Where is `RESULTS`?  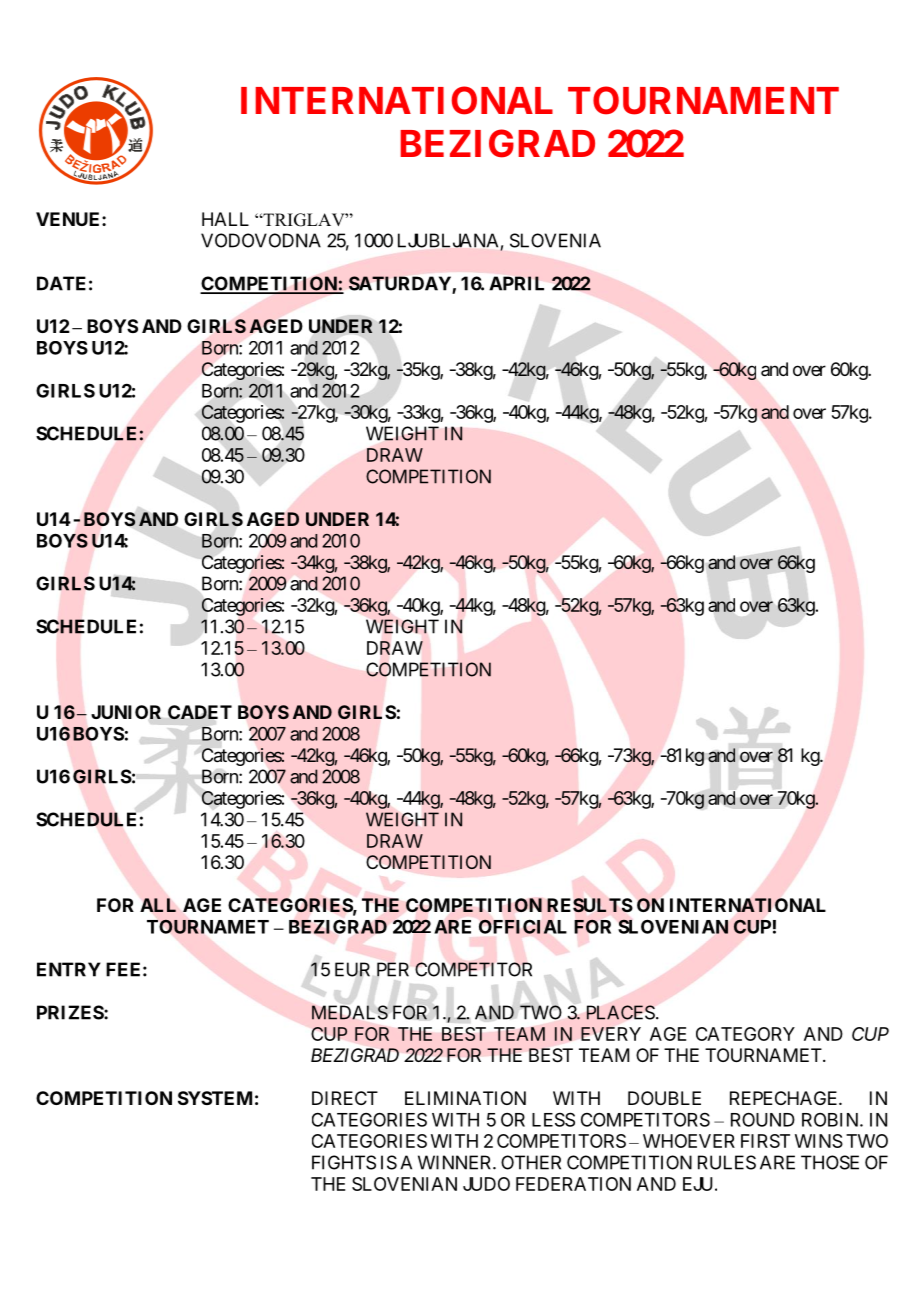 RESULTS is located at coordinates (590, 905).
